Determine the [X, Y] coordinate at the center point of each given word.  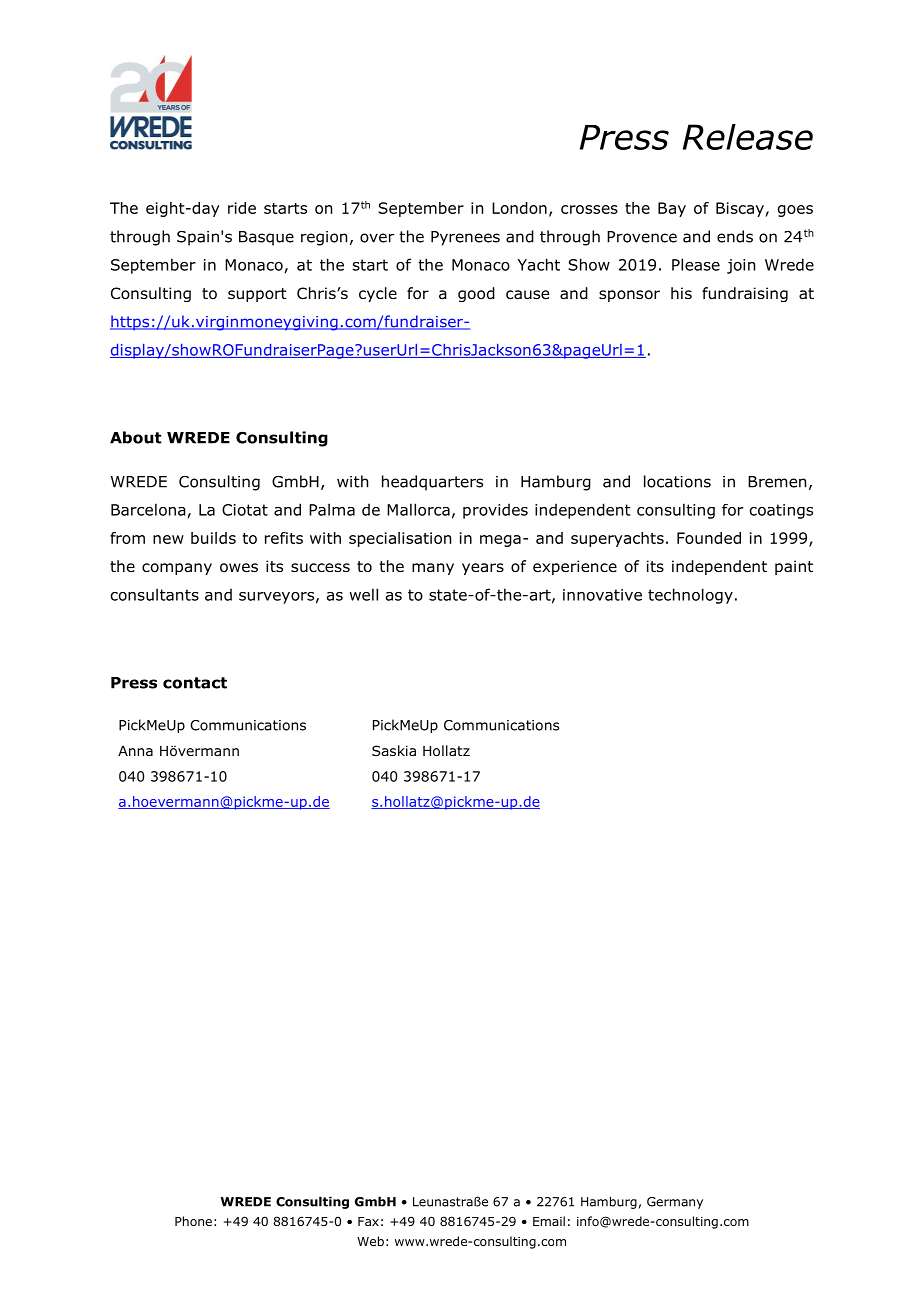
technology [690, 596]
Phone [193, 1221]
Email [549, 1221]
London [519, 208]
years [483, 569]
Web [370, 1241]
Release [748, 137]
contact [195, 683]
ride [242, 208]
